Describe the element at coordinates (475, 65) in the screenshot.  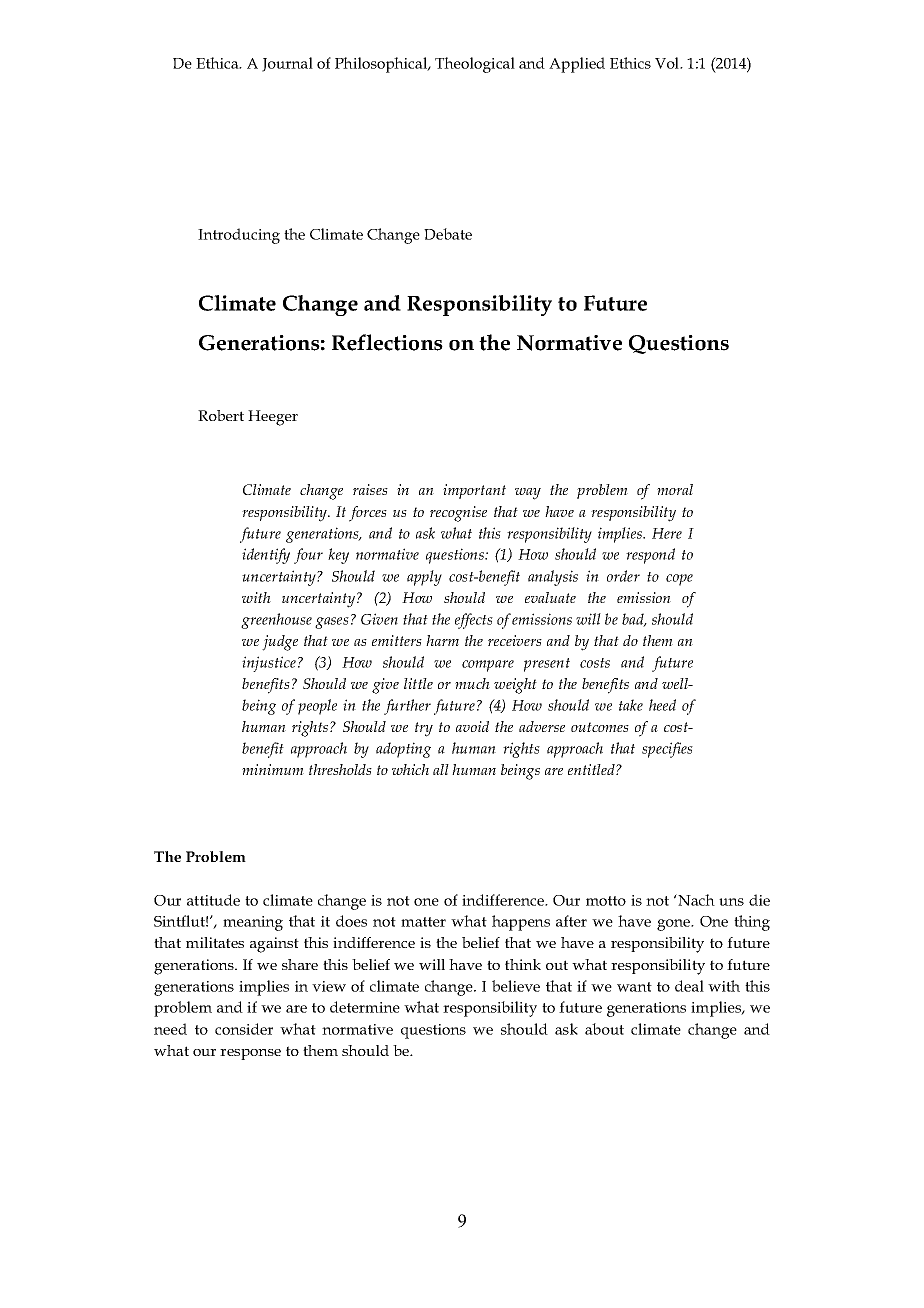
I see `Theological` at that location.
